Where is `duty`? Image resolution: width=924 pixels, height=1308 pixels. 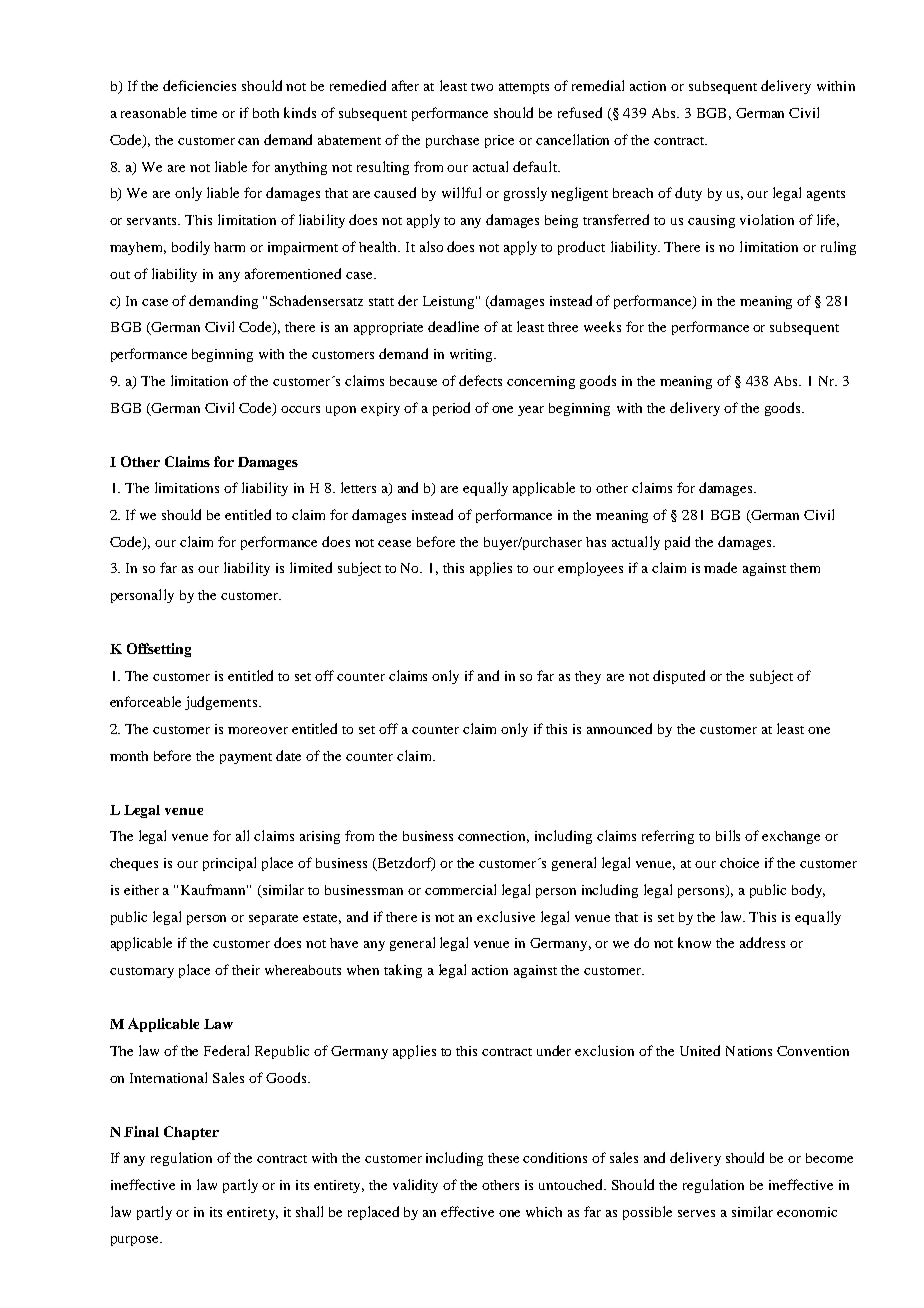 duty is located at coordinates (688, 194).
